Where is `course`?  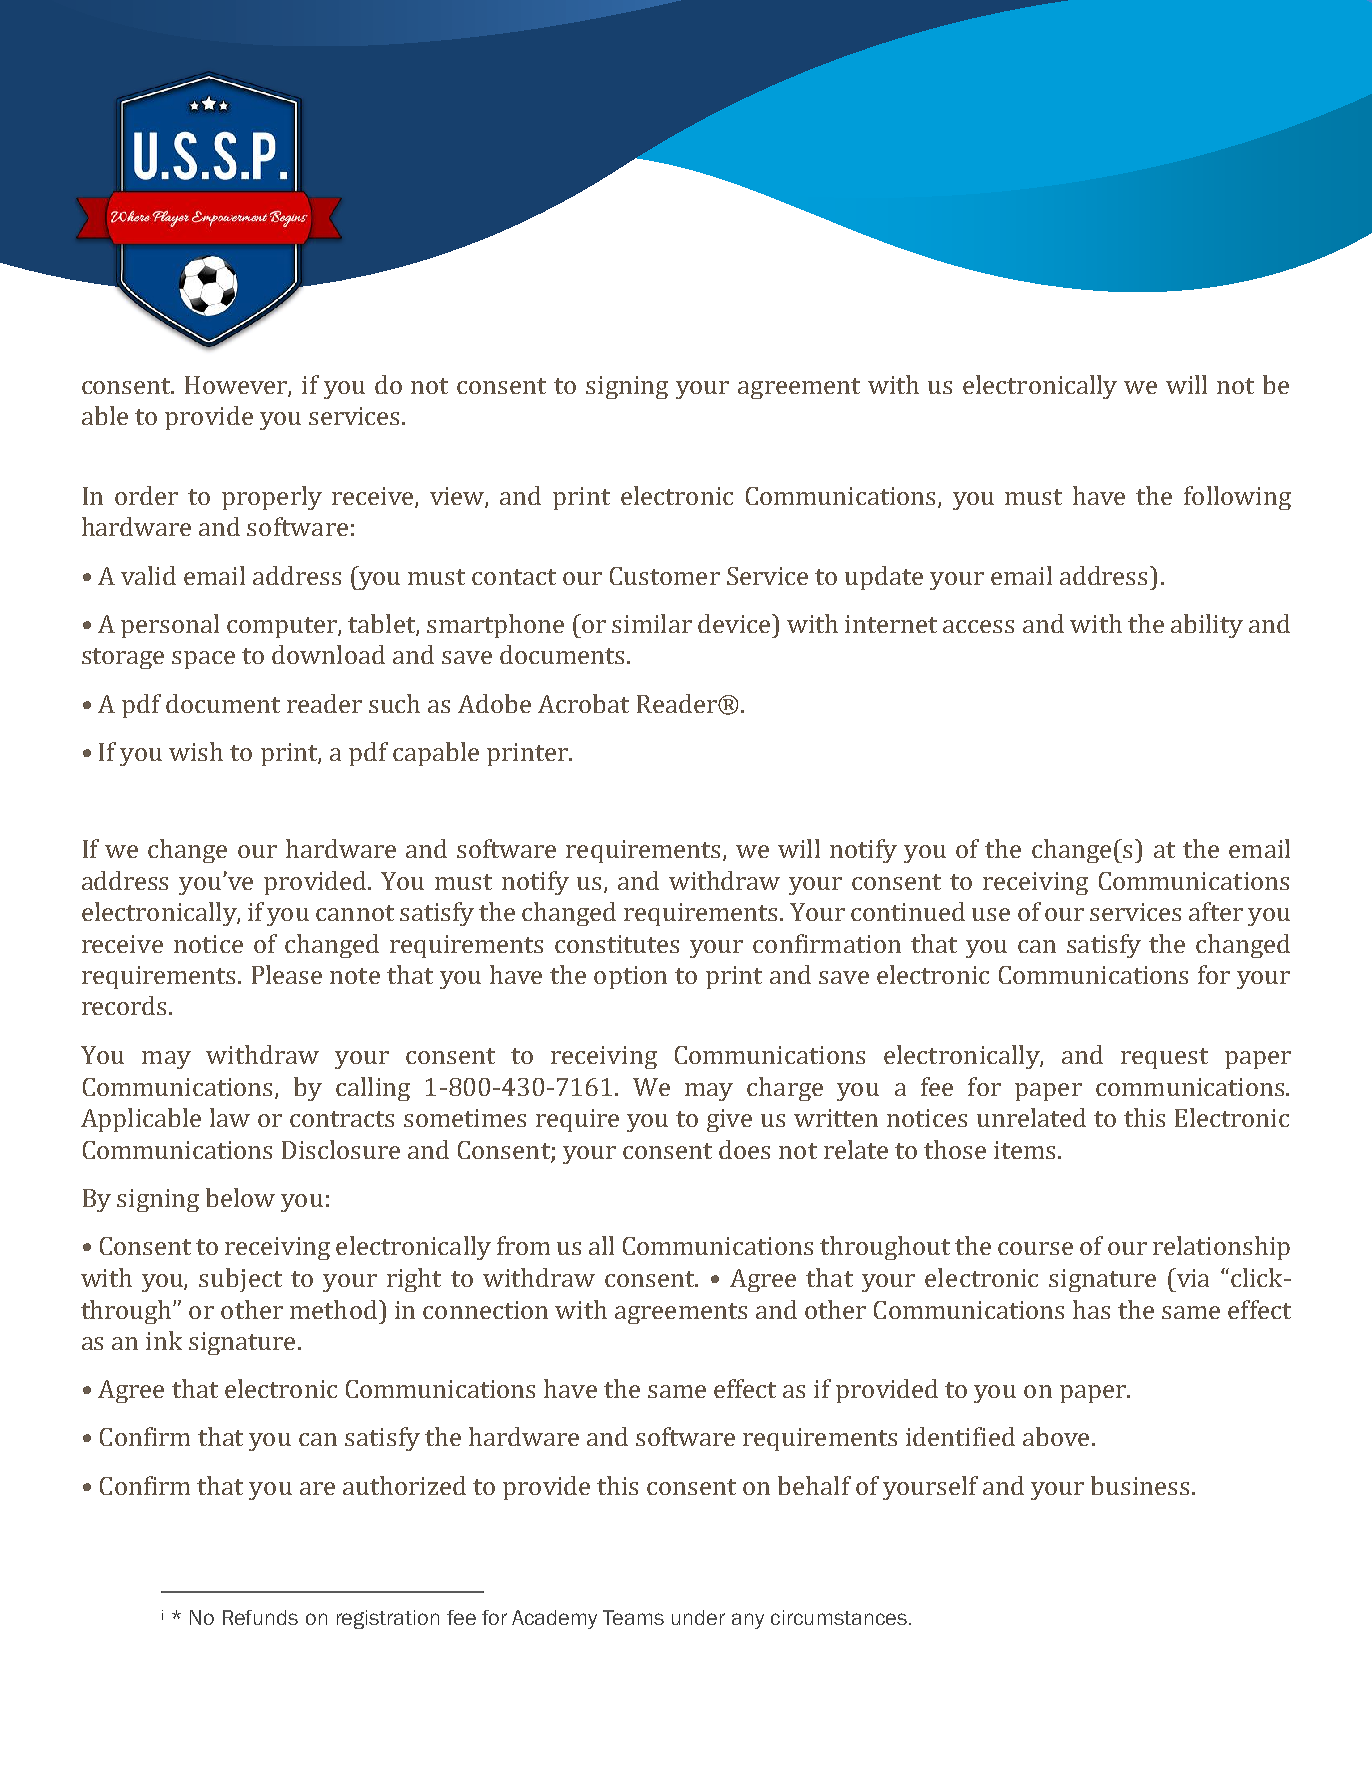
course is located at coordinates (1035, 1248).
